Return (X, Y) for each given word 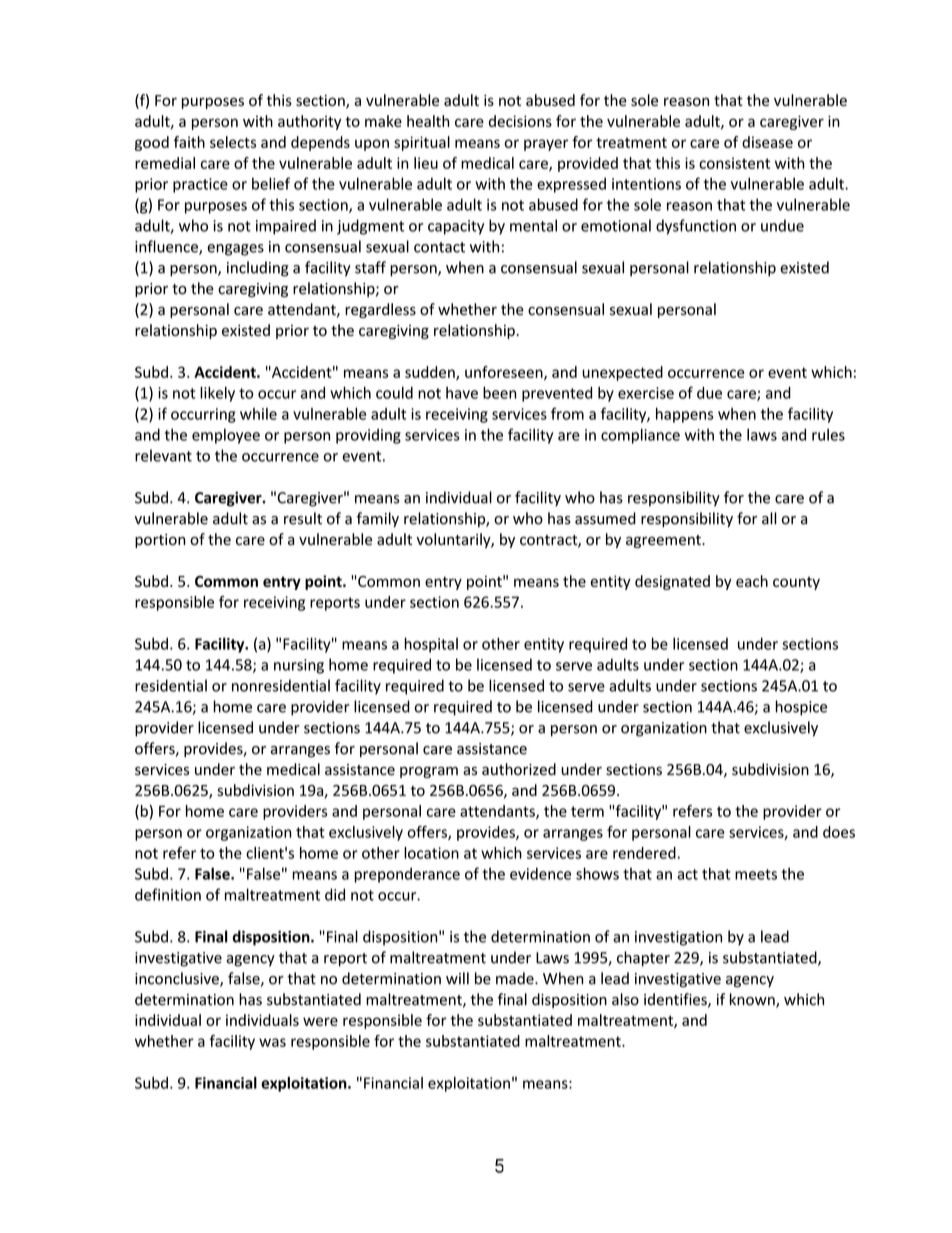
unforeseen (505, 373)
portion (160, 541)
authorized (519, 769)
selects (233, 142)
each (752, 581)
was (272, 1042)
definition (168, 894)
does (839, 832)
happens (685, 415)
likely (217, 394)
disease (767, 142)
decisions (520, 121)
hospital (431, 645)
